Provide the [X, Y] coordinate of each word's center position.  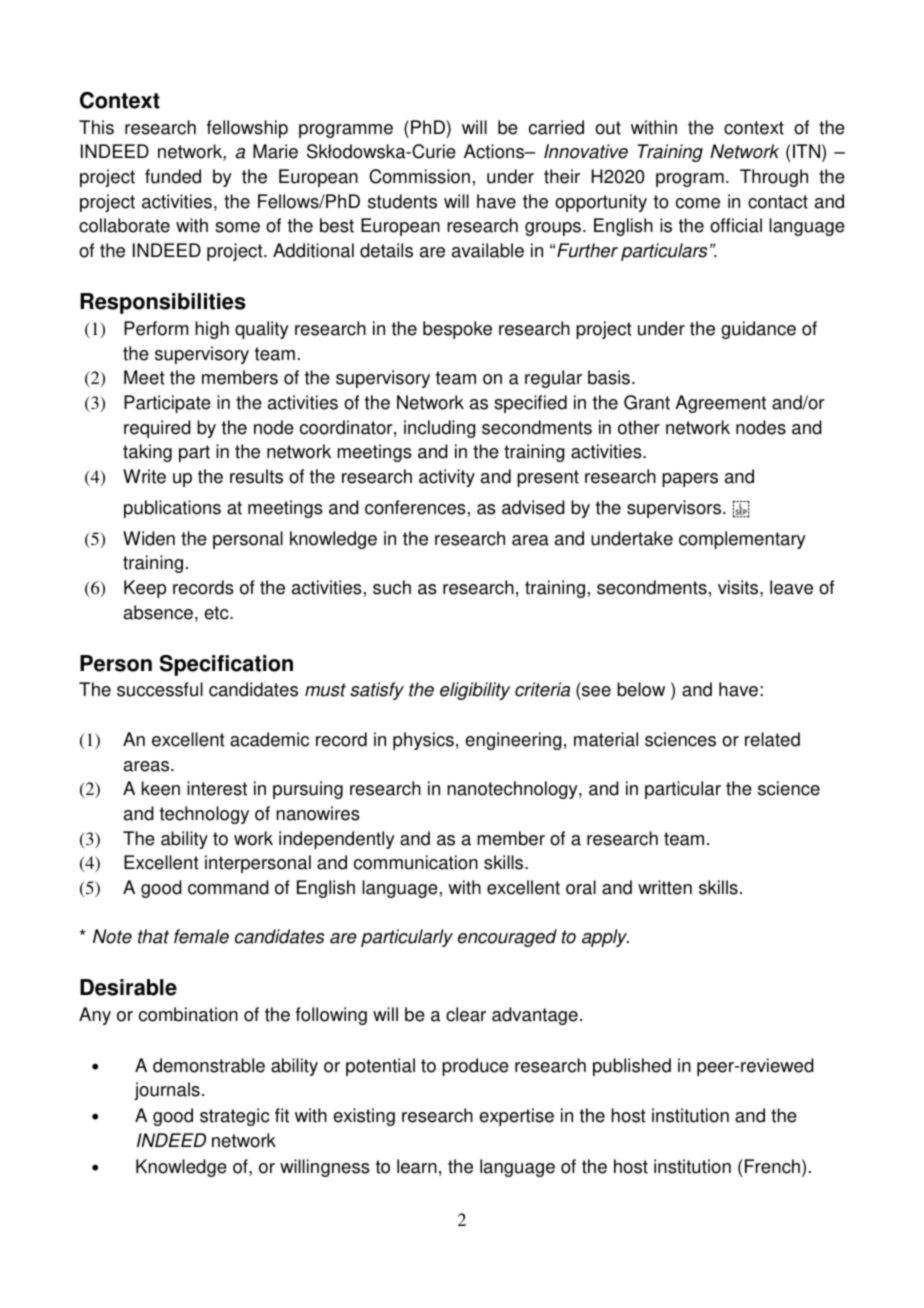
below [641, 689]
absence [158, 612]
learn [417, 1166]
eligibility [475, 691]
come [698, 203]
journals [167, 1091]
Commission [419, 176]
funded [173, 176]
